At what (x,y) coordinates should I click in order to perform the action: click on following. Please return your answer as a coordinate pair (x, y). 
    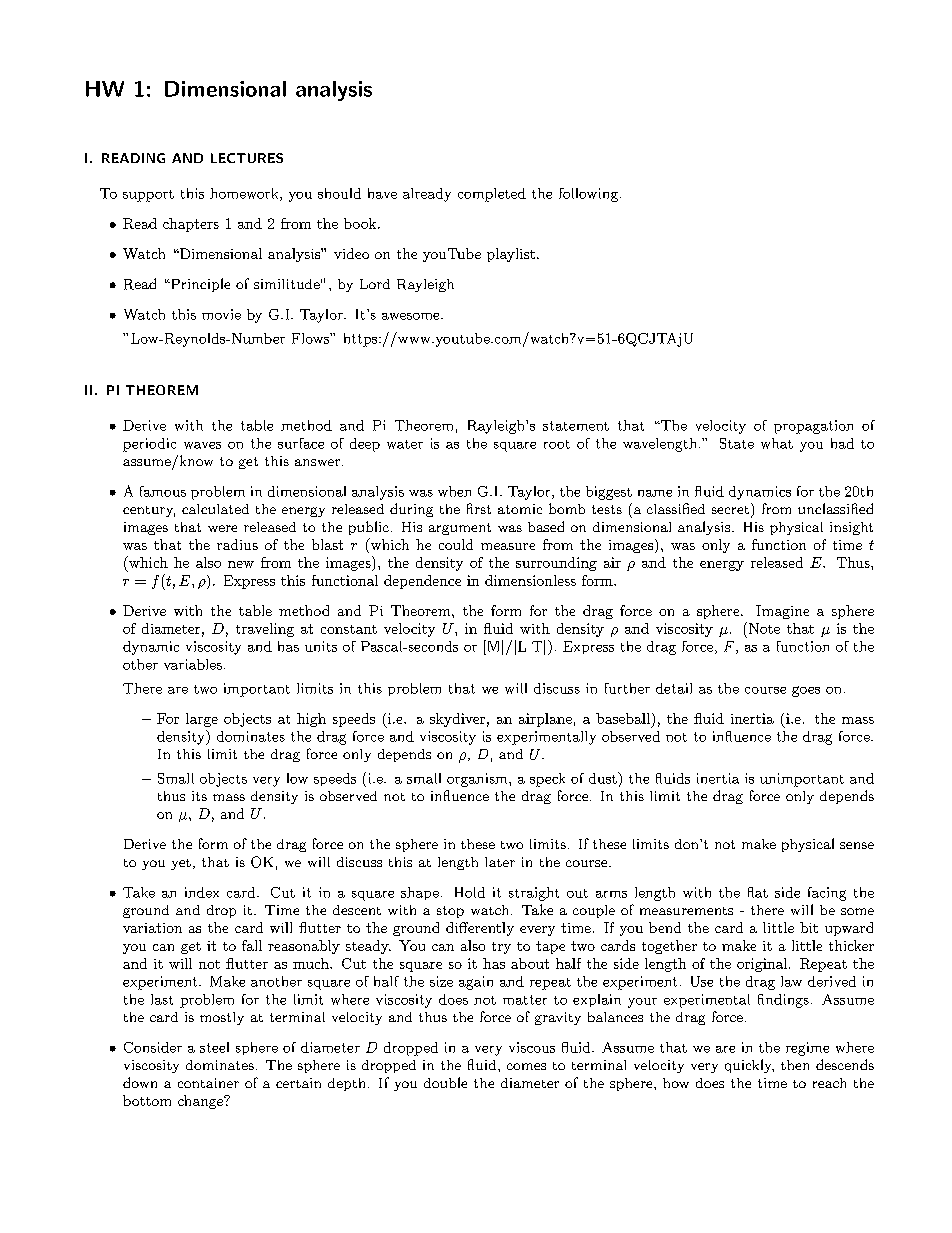
    Looking at the image, I should click on (588, 195).
